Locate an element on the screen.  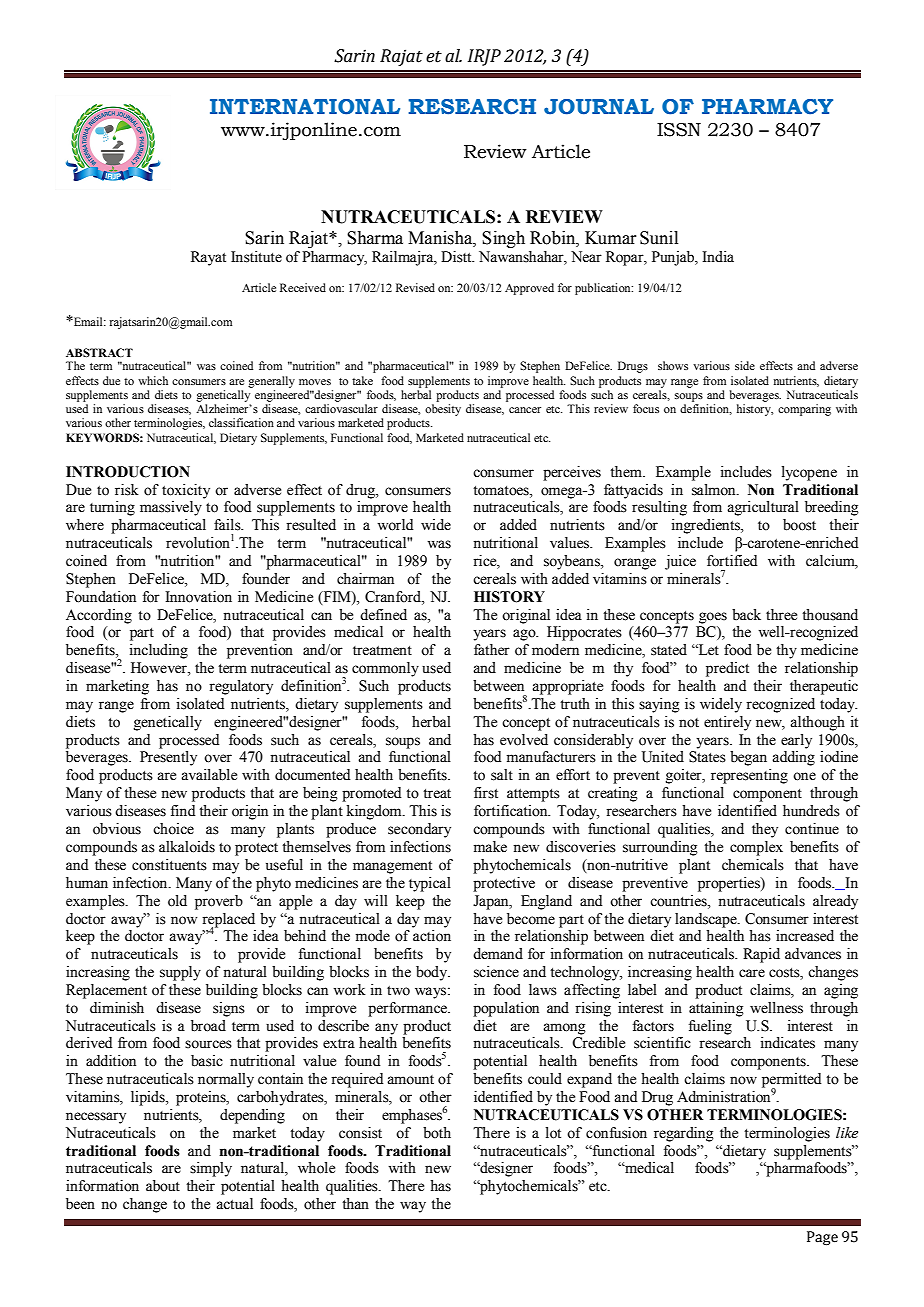
about is located at coordinates (163, 1186).
